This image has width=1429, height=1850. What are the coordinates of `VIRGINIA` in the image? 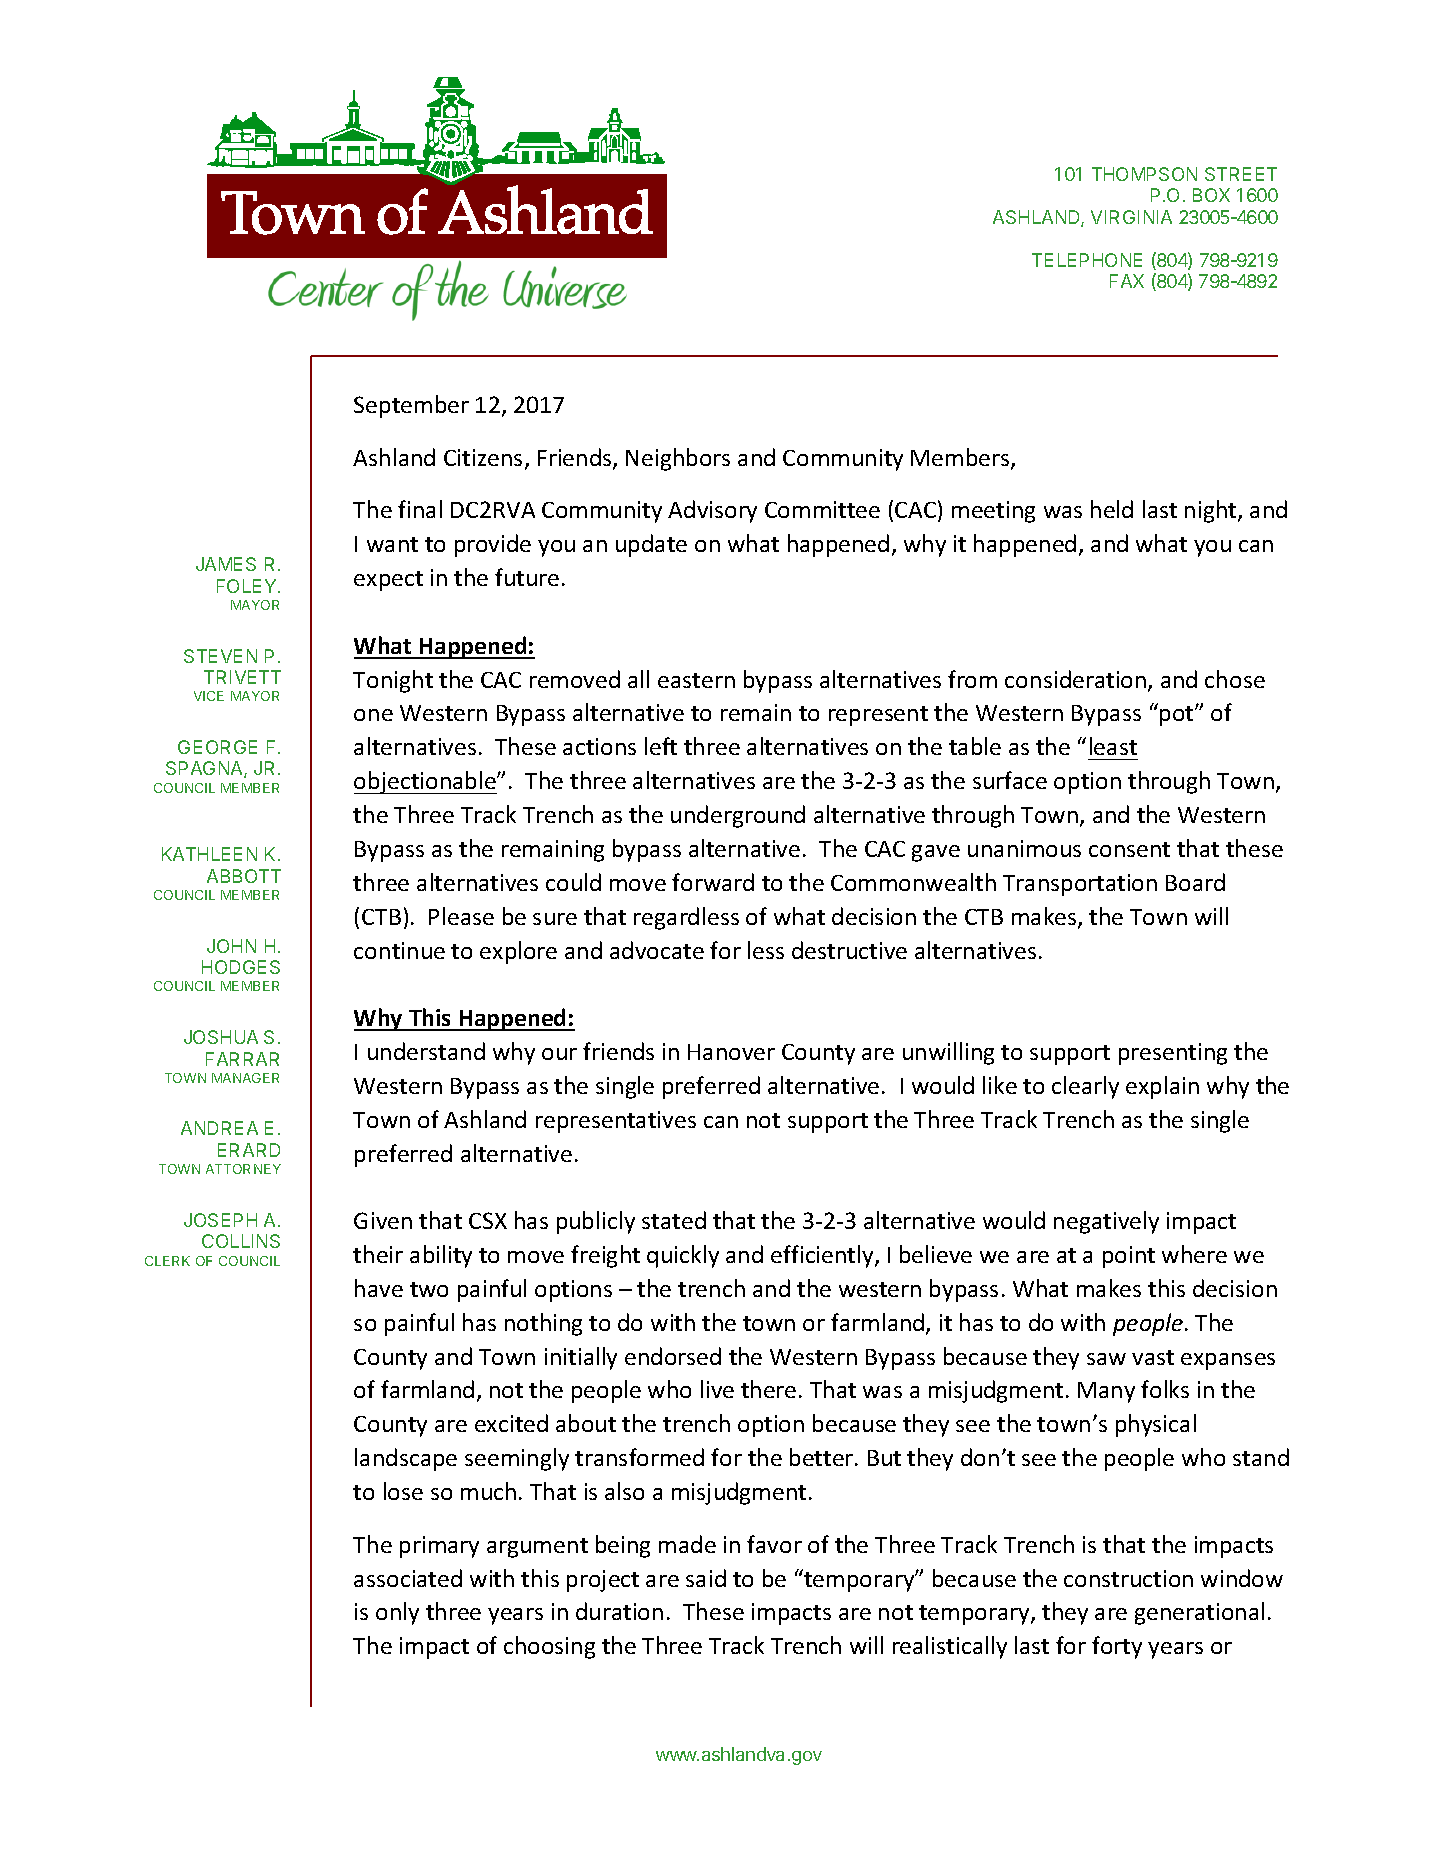 It's located at (1131, 217).
